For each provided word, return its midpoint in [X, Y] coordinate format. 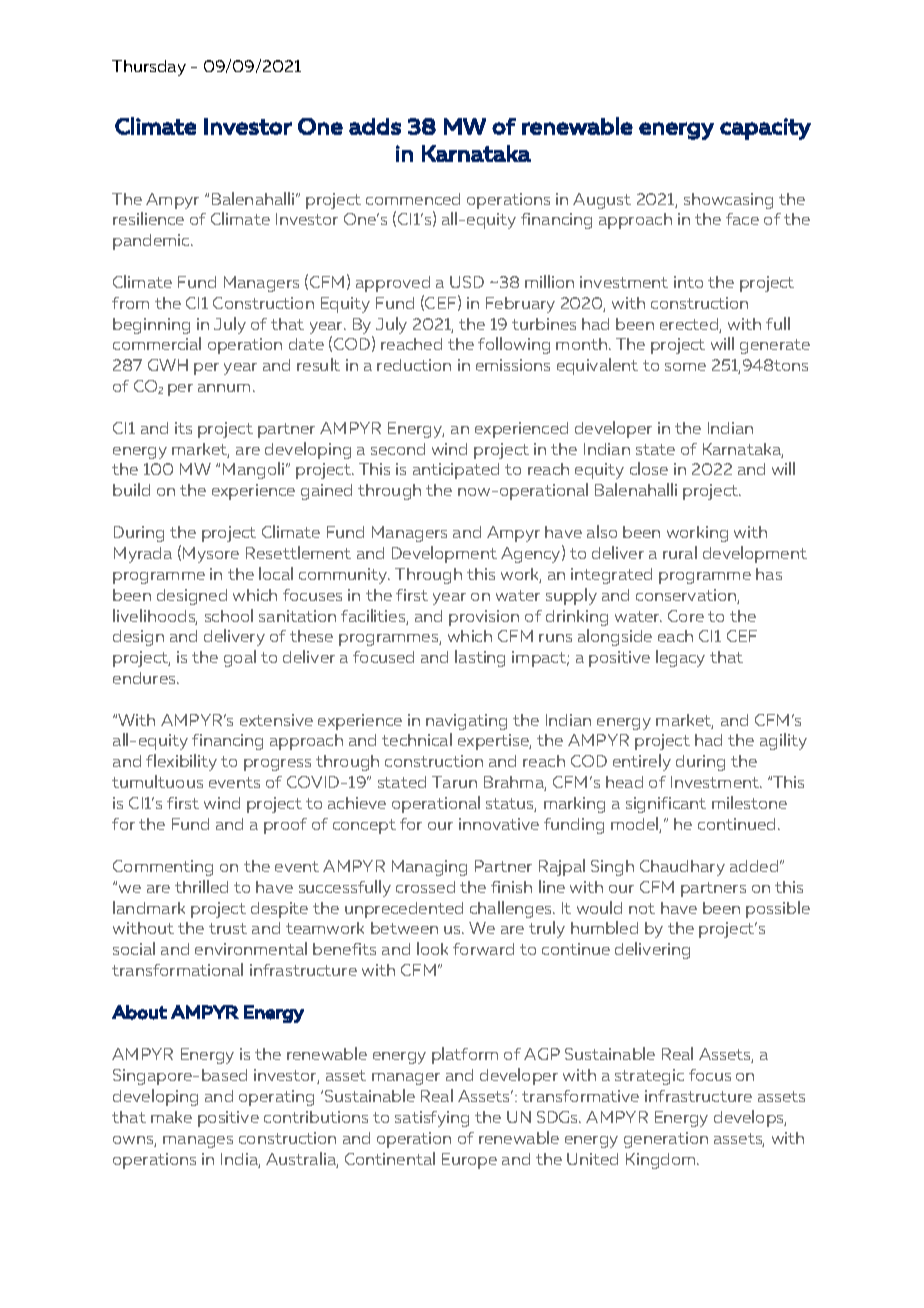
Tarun [454, 782]
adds [375, 126]
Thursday [149, 68]
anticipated [456, 471]
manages [198, 1142]
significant [666, 805]
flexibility [181, 762]
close [649, 468]
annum [224, 388]
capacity [765, 129]
